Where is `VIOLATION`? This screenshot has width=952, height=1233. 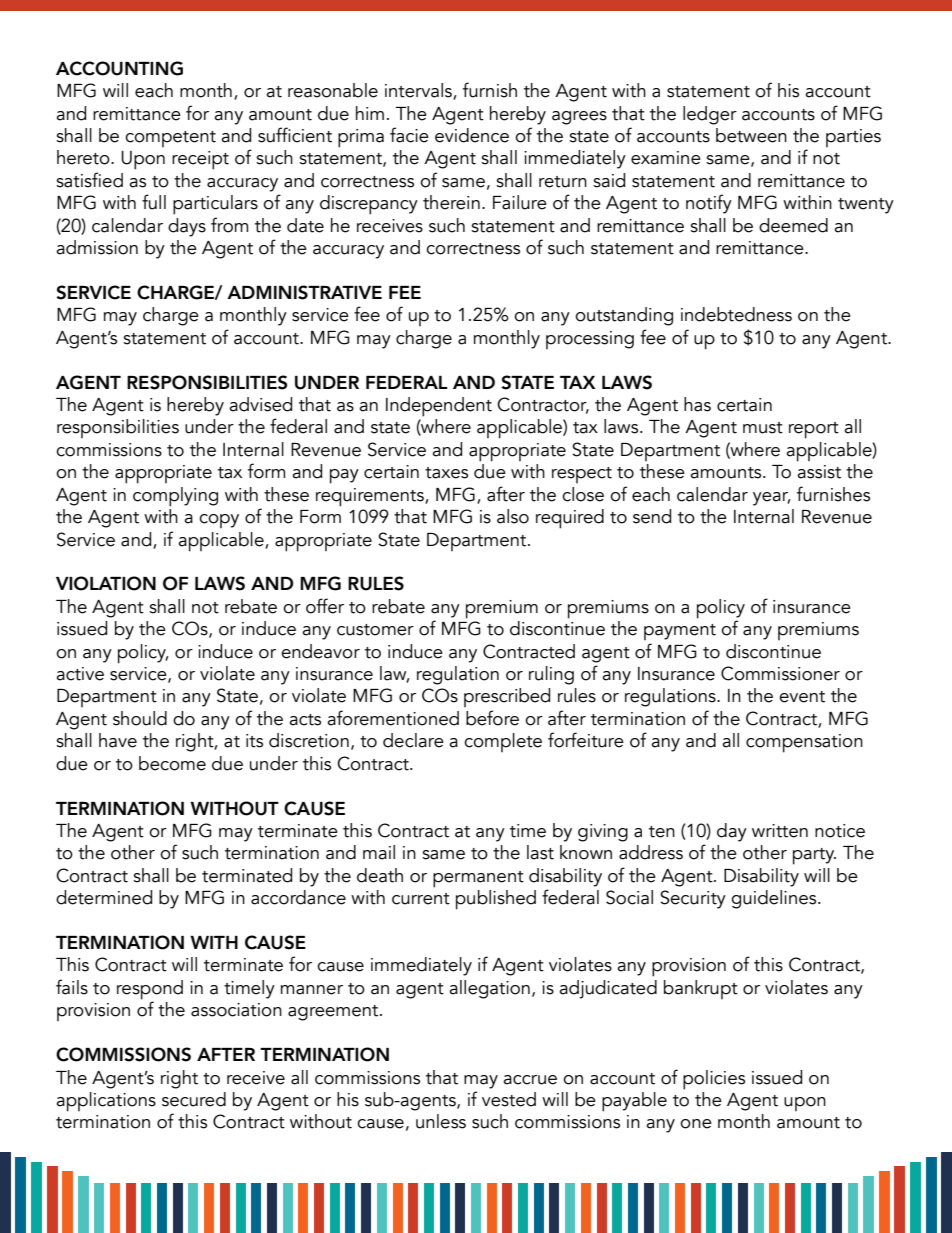
VIOLATION is located at coordinates (106, 583).
